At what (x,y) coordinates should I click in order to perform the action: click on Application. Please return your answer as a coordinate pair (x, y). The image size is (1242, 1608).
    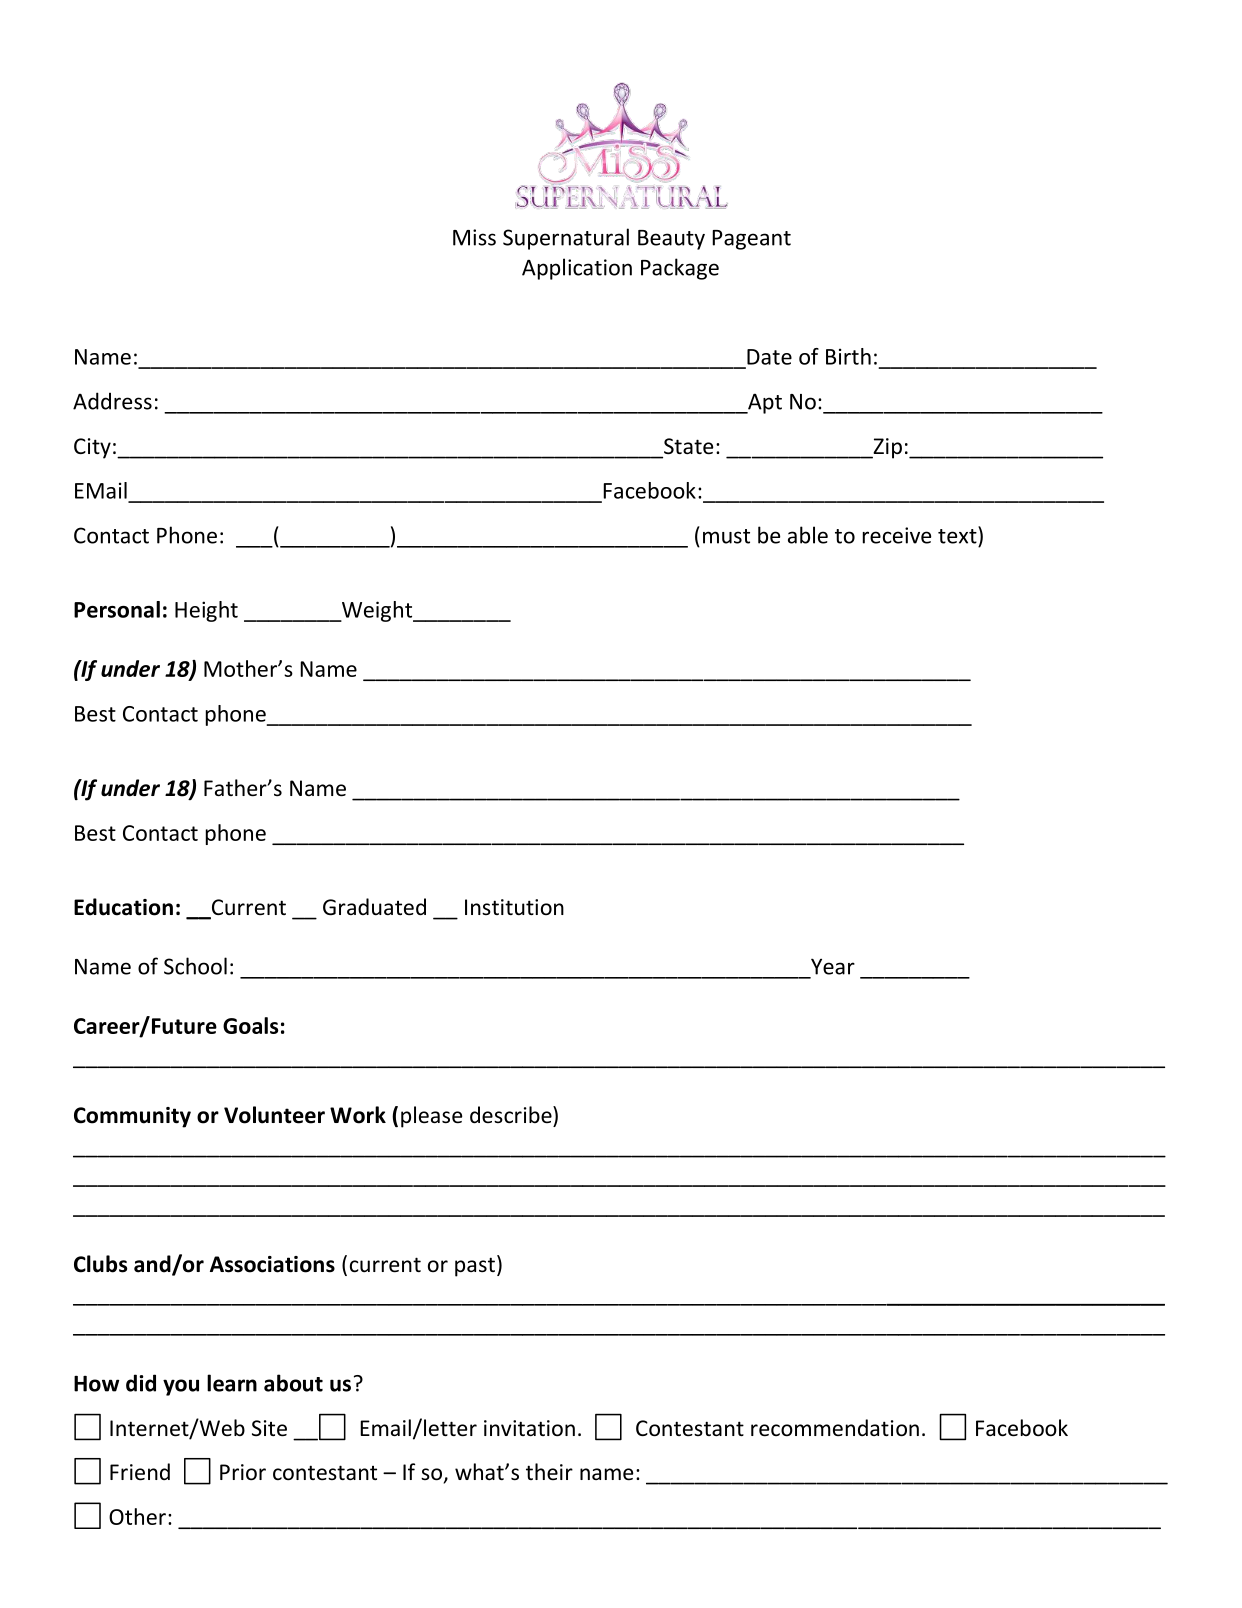
    Looking at the image, I should click on (577, 269).
